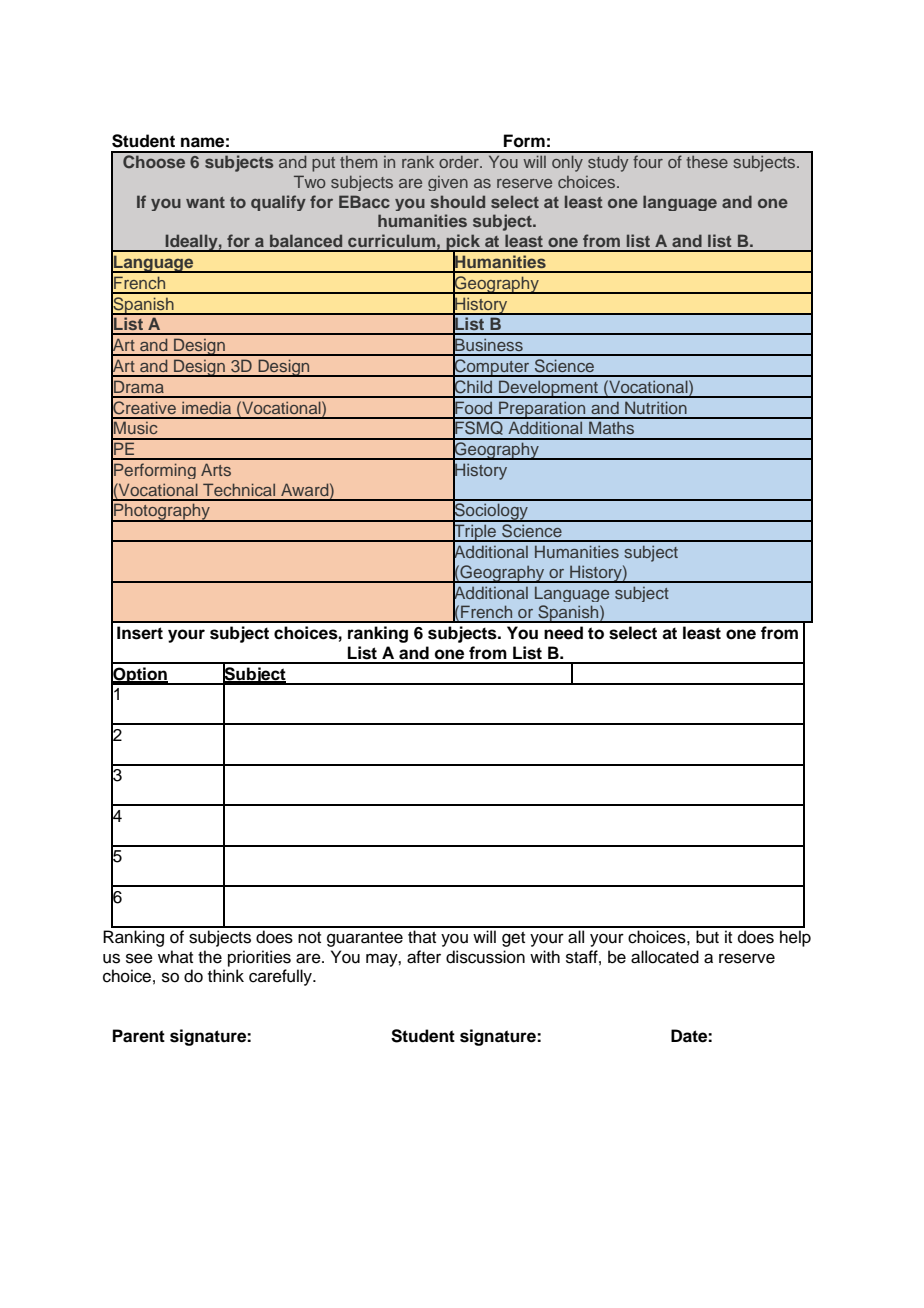  Describe the element at coordinates (448, 183) in the screenshot. I see `given` at that location.
